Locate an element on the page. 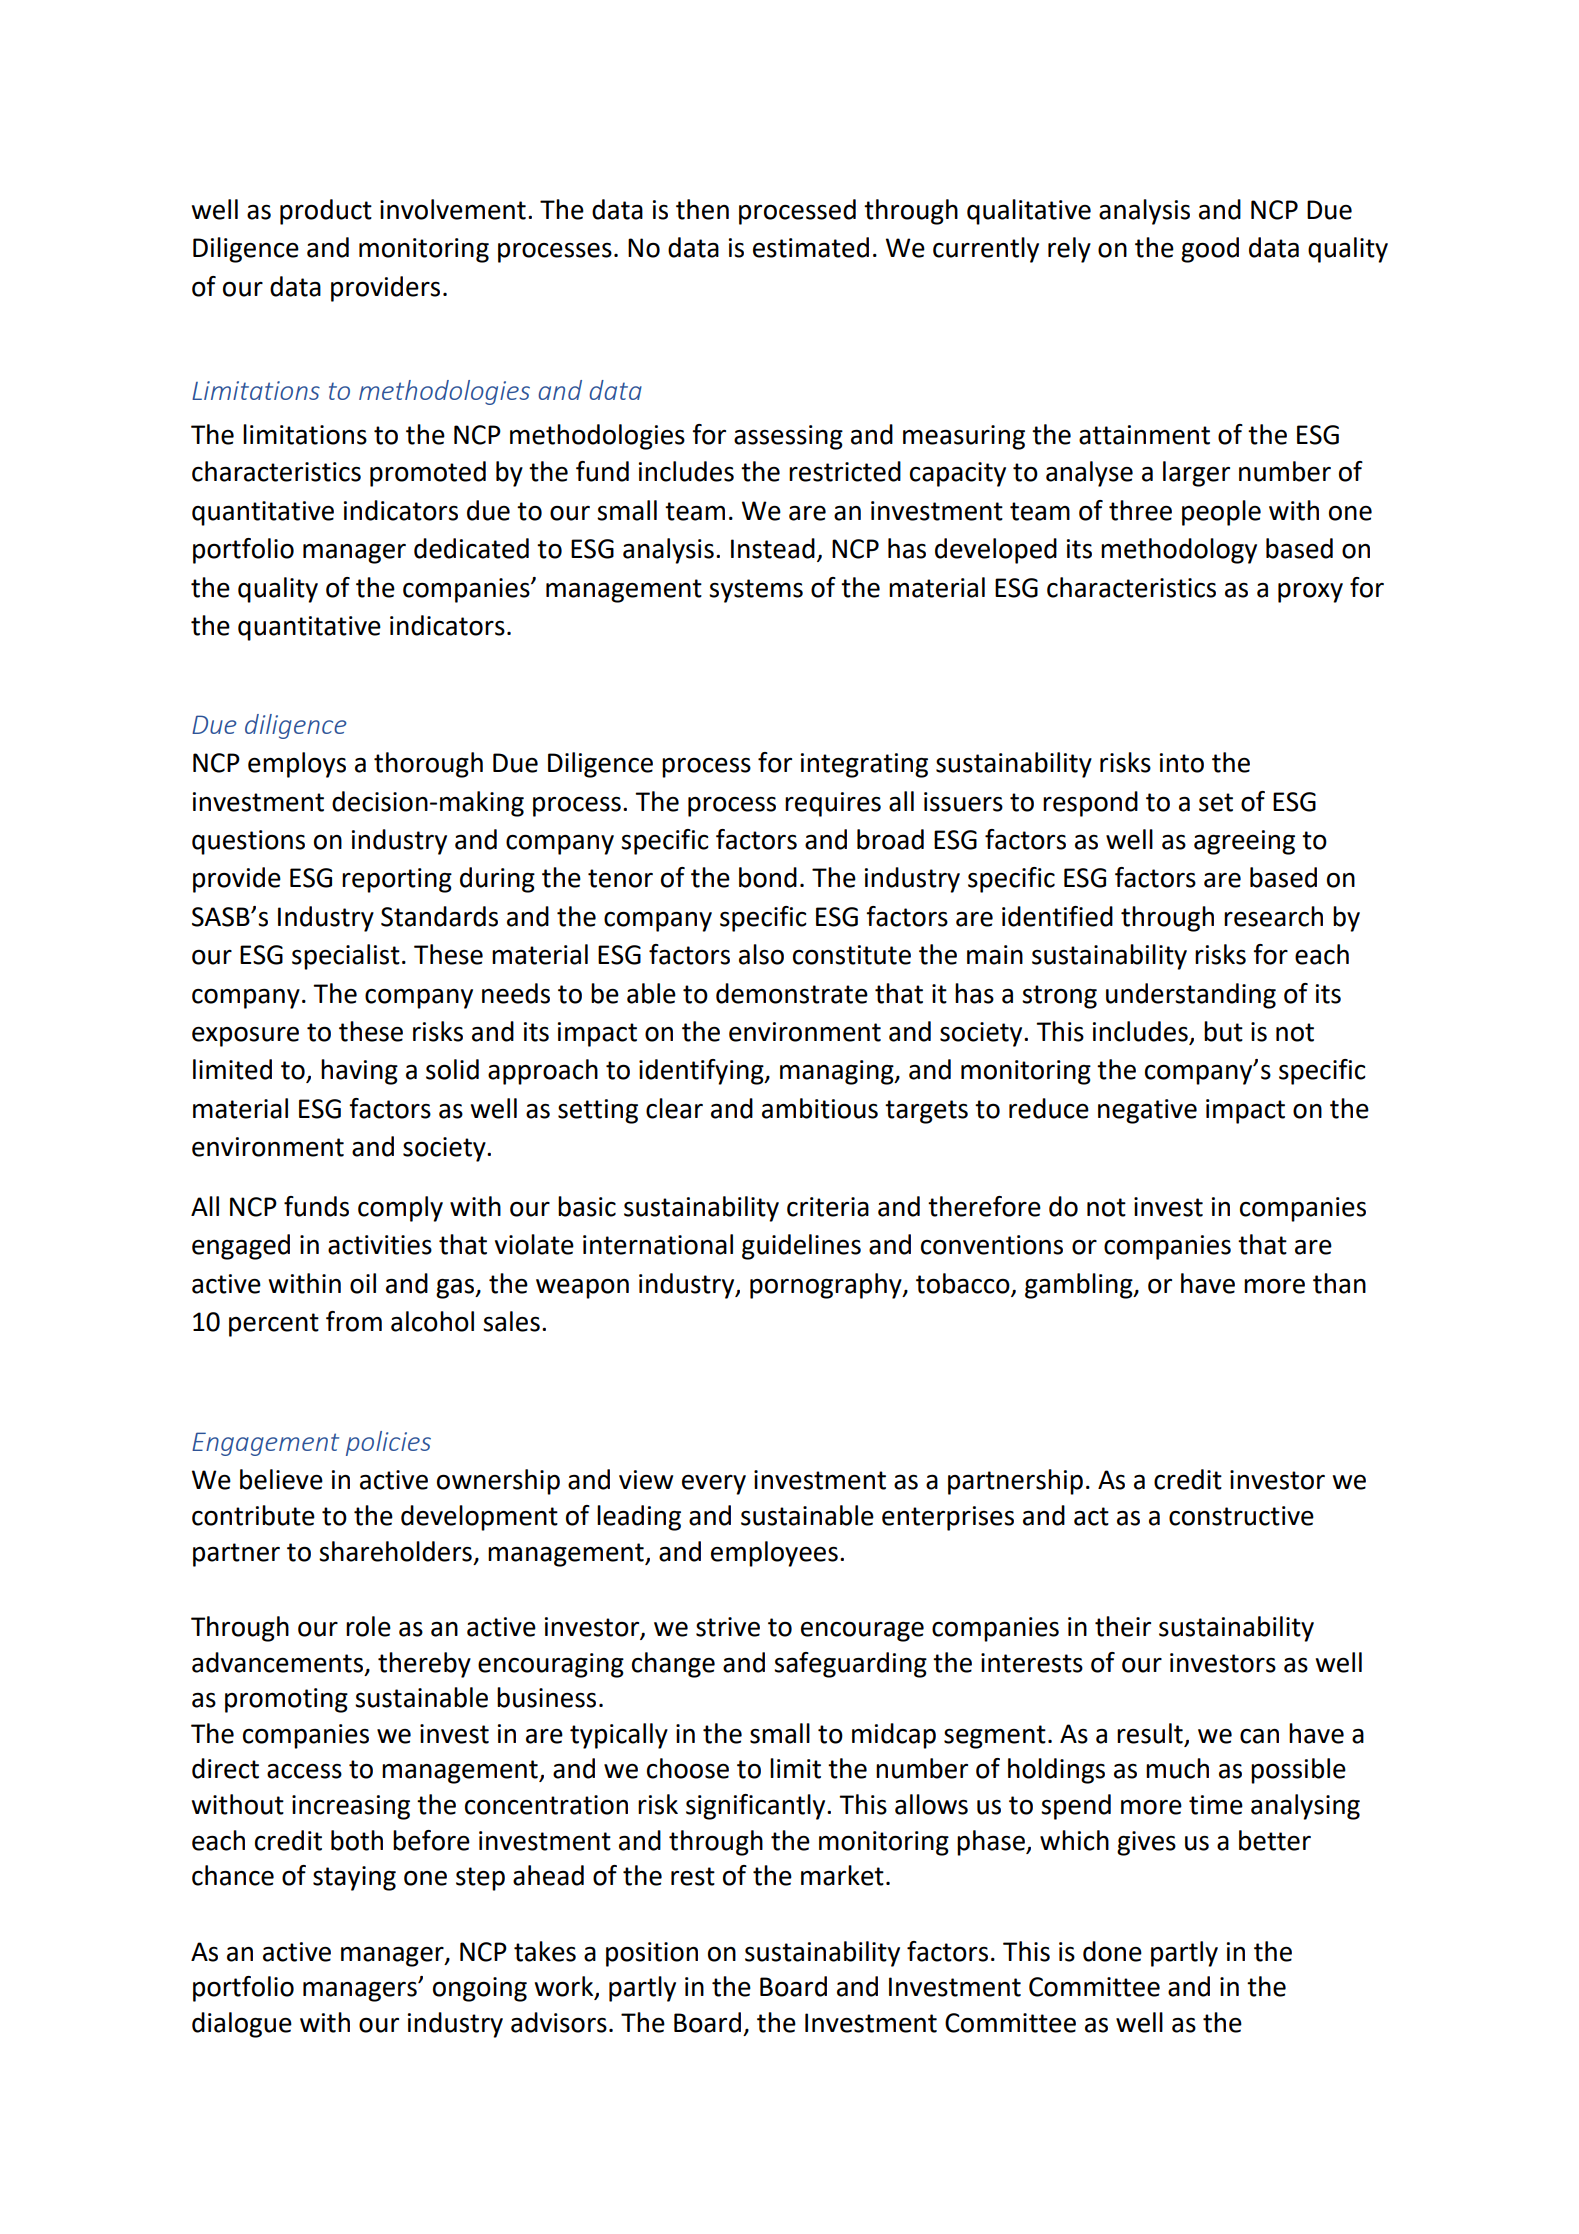 The height and width of the image is (2234, 1579). estimated is located at coordinates (811, 247).
